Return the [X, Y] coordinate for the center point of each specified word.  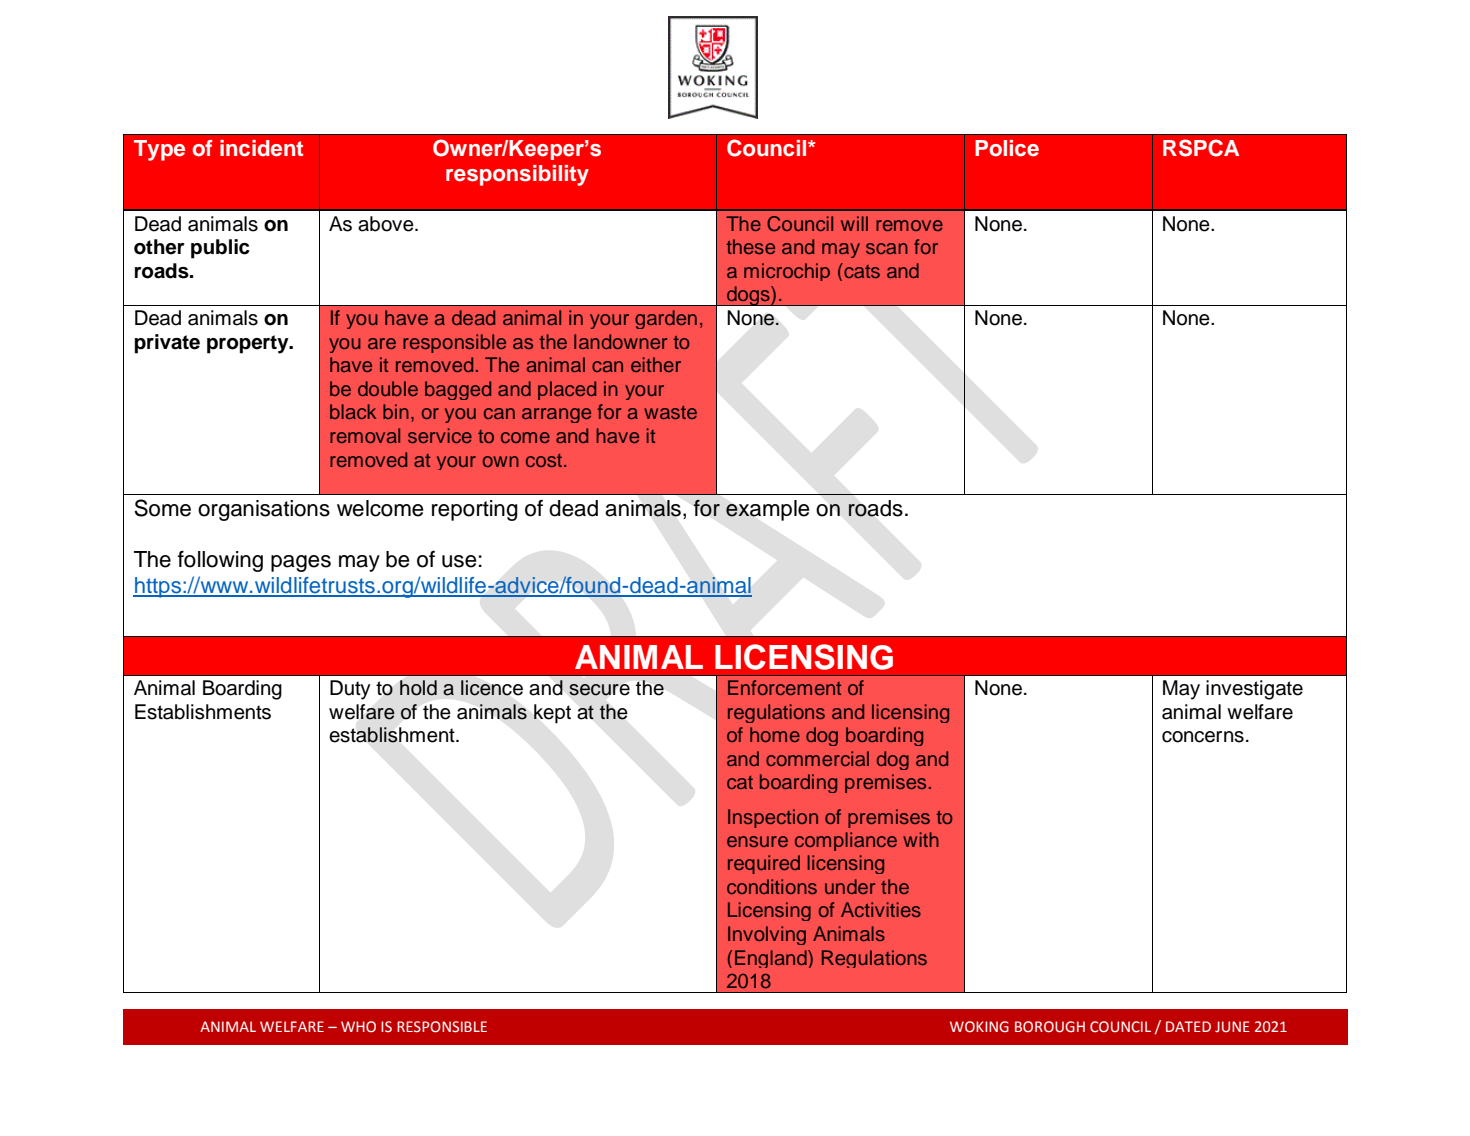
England [772, 959]
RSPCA [1201, 148]
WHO [358, 1026]
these [750, 246]
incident [261, 148]
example [768, 510]
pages [301, 563]
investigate [1254, 690]
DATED [1188, 1026]
